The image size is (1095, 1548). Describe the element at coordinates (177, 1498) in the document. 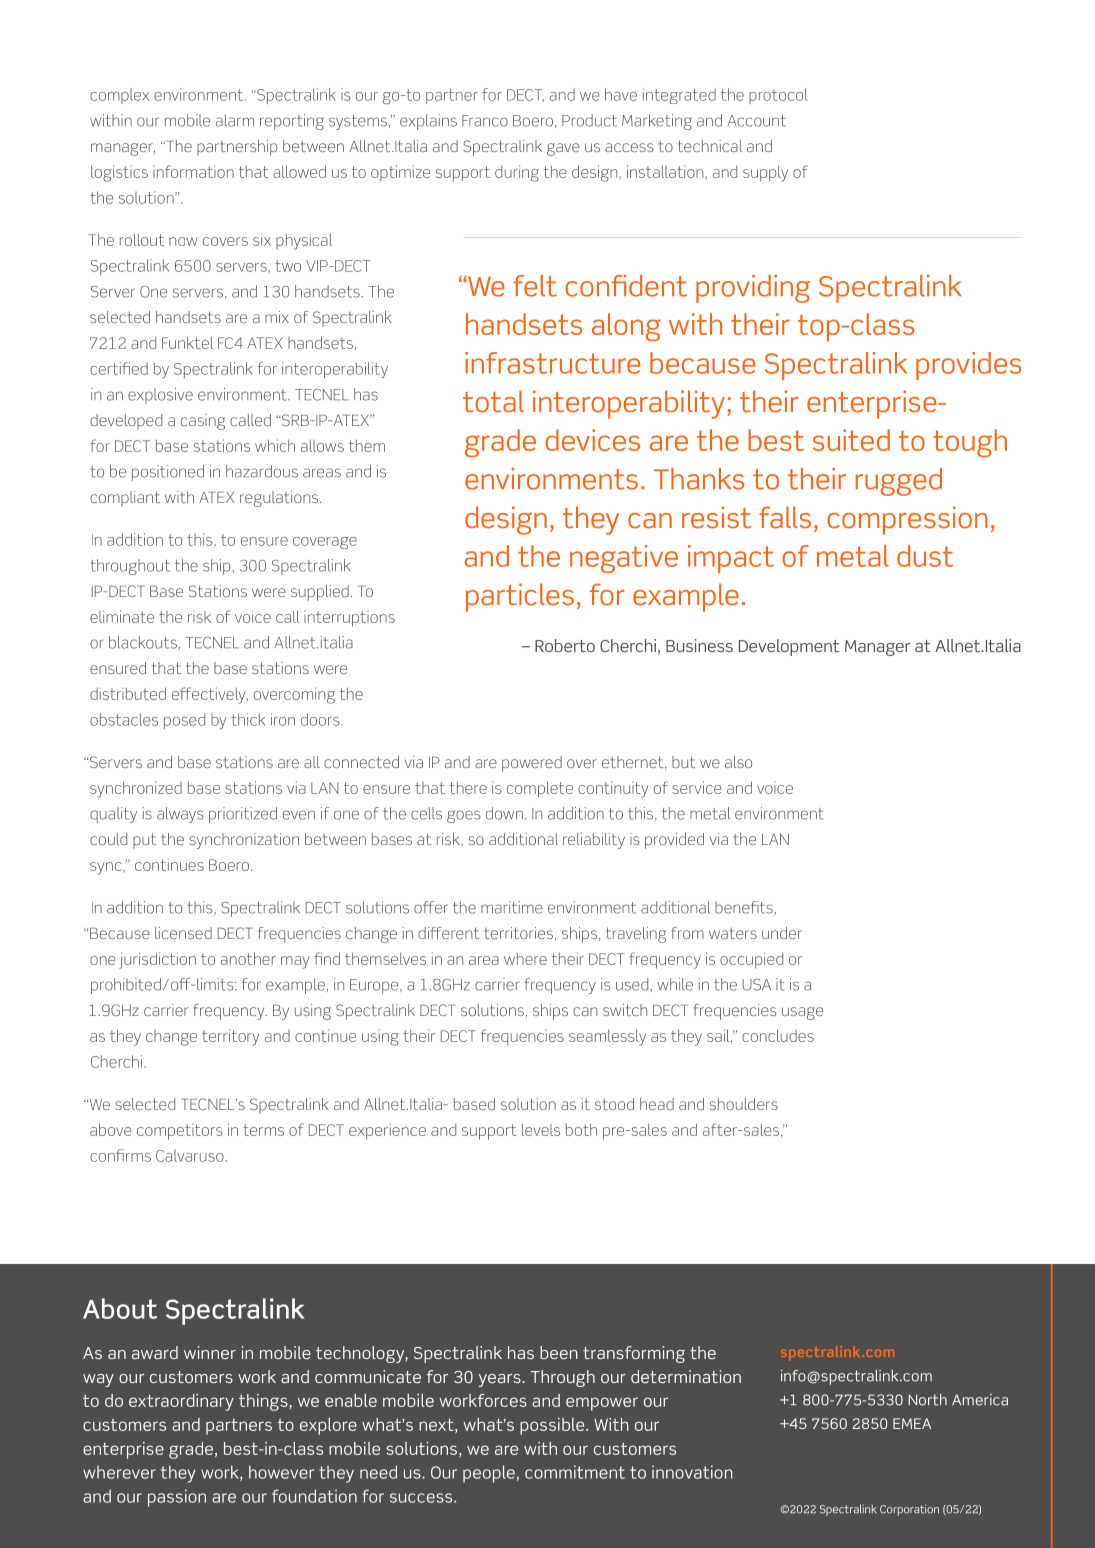

I see `passion` at that location.
